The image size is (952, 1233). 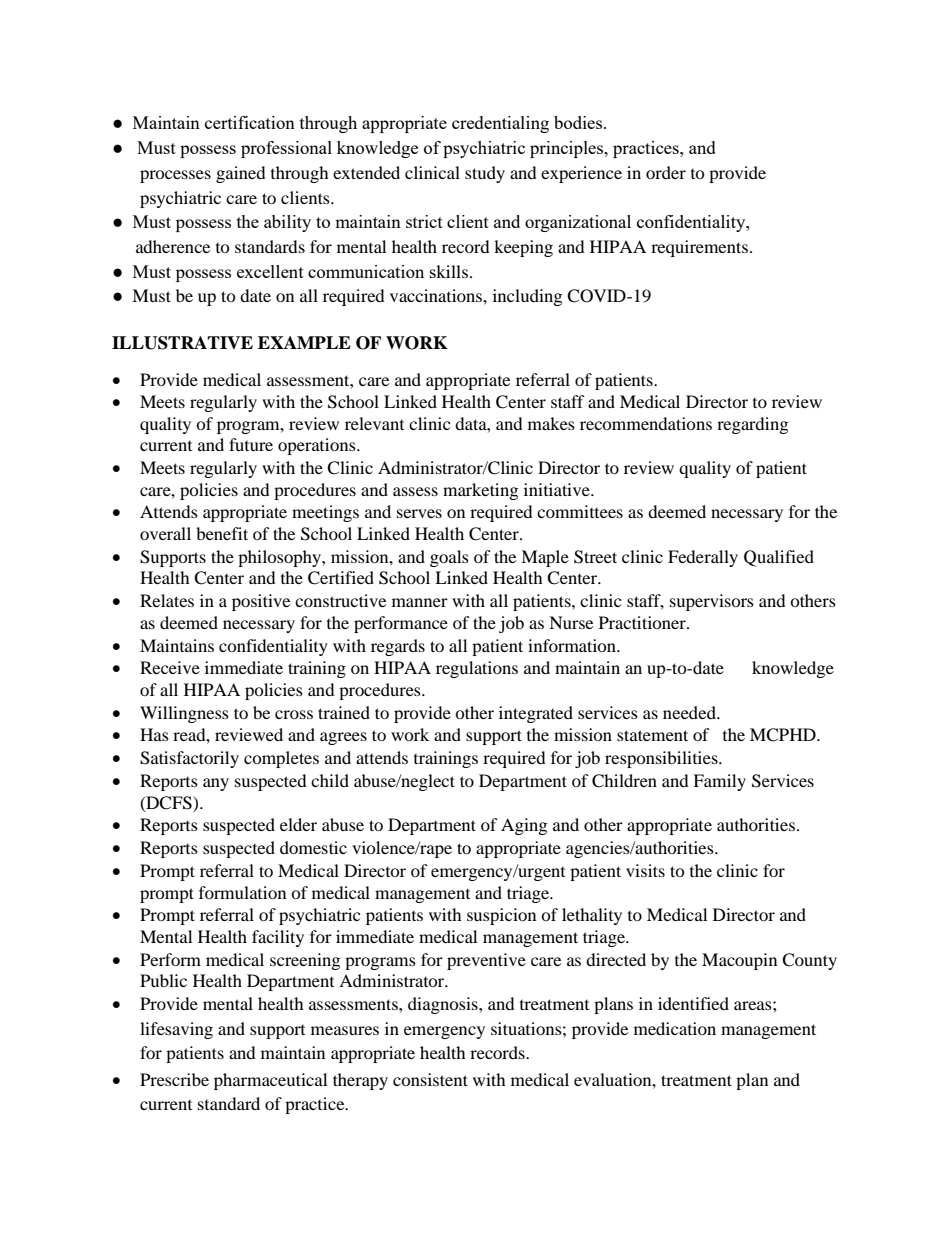 I want to click on manner, so click(x=420, y=602).
